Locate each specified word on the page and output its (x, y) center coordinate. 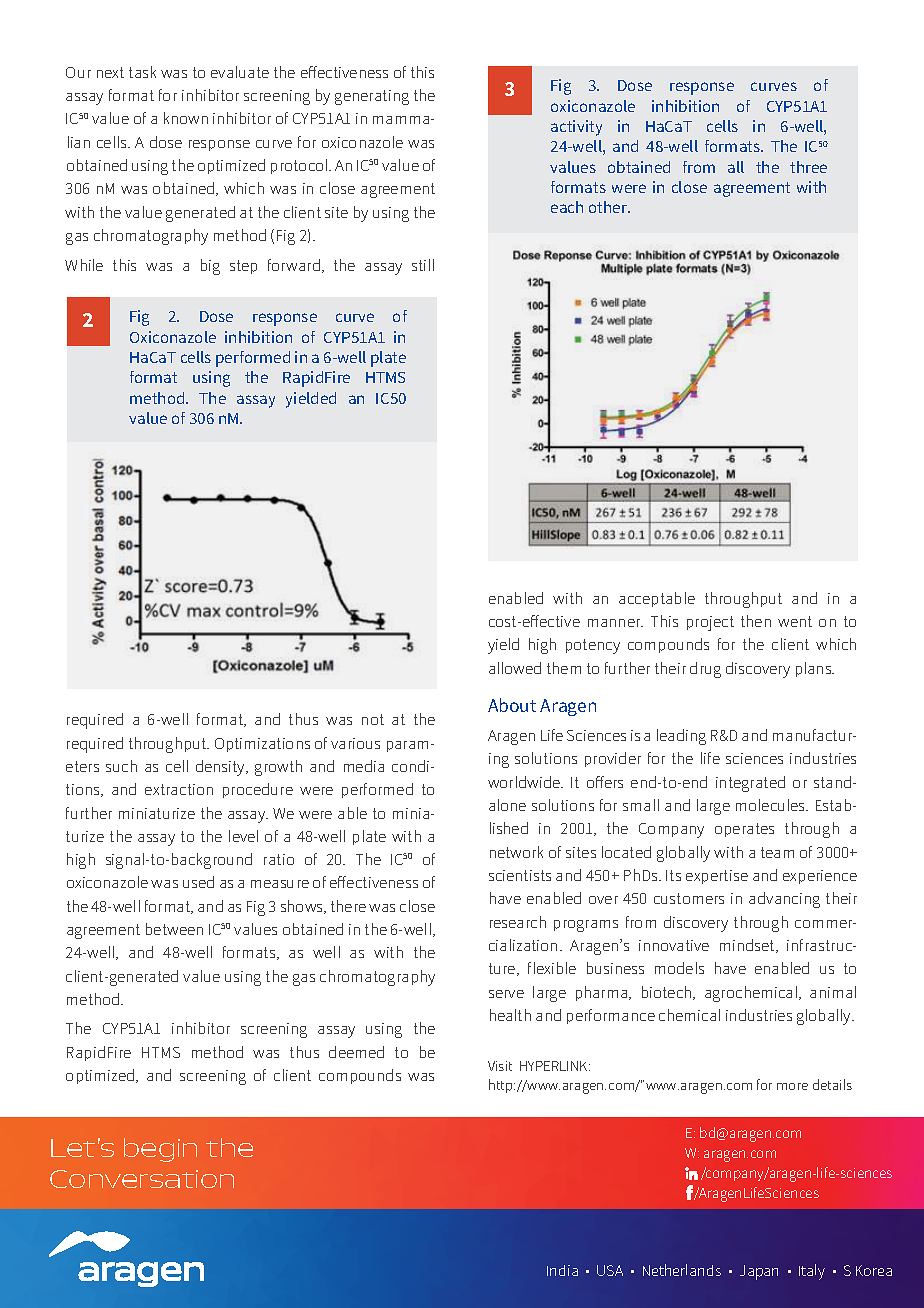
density (222, 768)
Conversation (142, 1179)
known (186, 118)
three (808, 167)
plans (815, 669)
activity (576, 128)
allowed (515, 668)
